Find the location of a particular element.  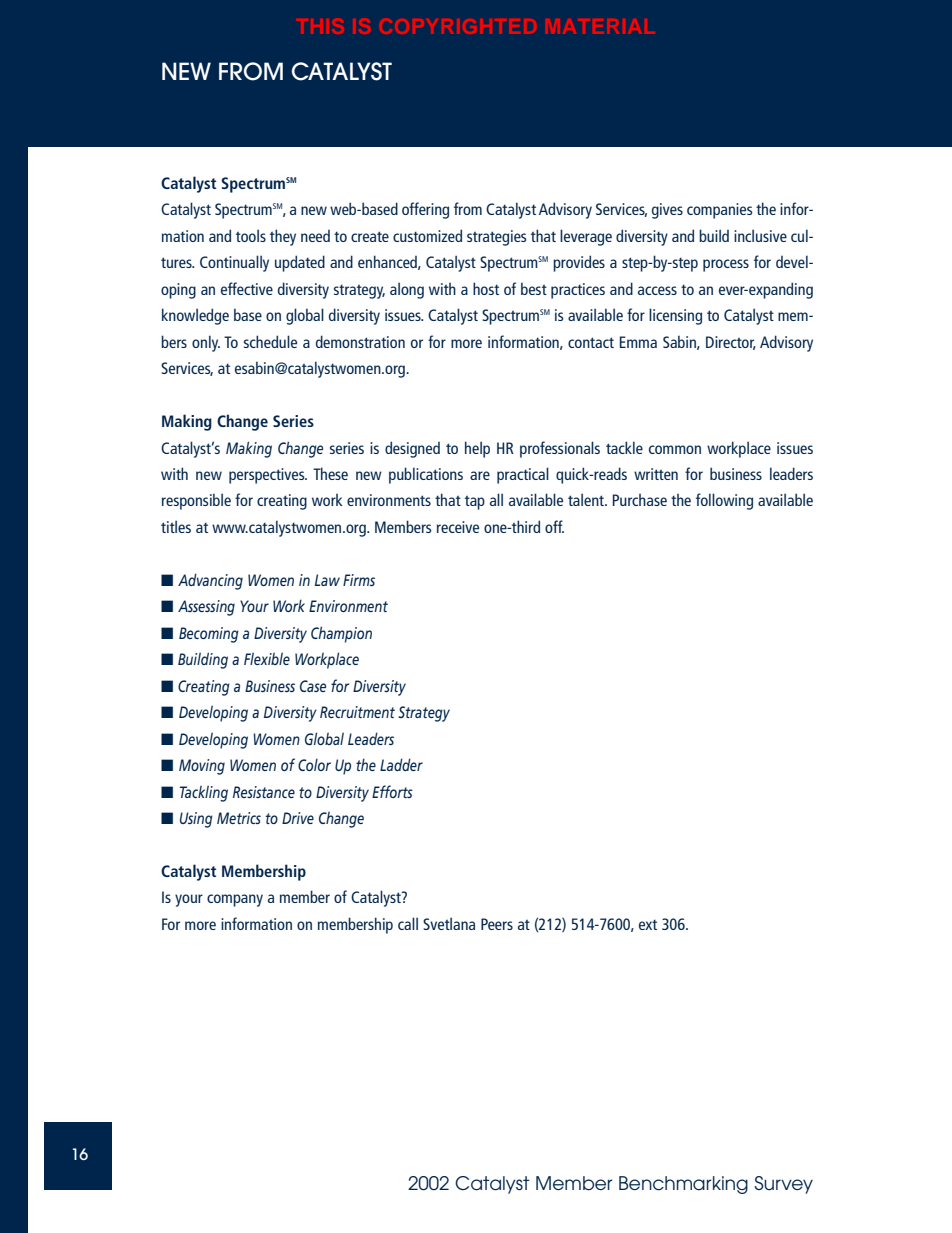

Peers is located at coordinates (497, 924).
